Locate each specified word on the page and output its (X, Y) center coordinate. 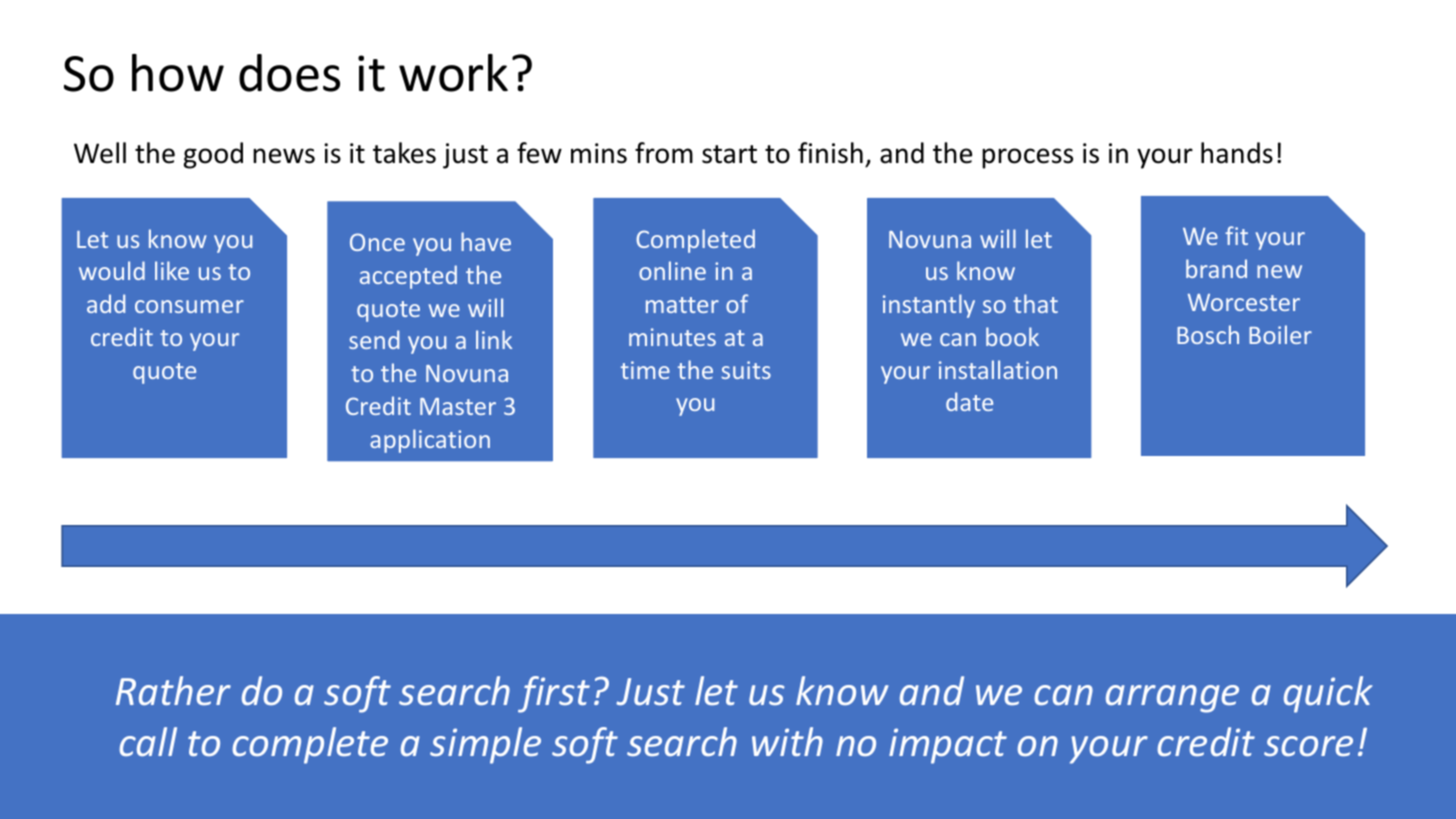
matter (682, 305)
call (148, 741)
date (969, 401)
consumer (189, 306)
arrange (1172, 699)
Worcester (1244, 302)
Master (458, 406)
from (664, 153)
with (787, 741)
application (430, 441)
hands (1237, 153)
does (289, 73)
